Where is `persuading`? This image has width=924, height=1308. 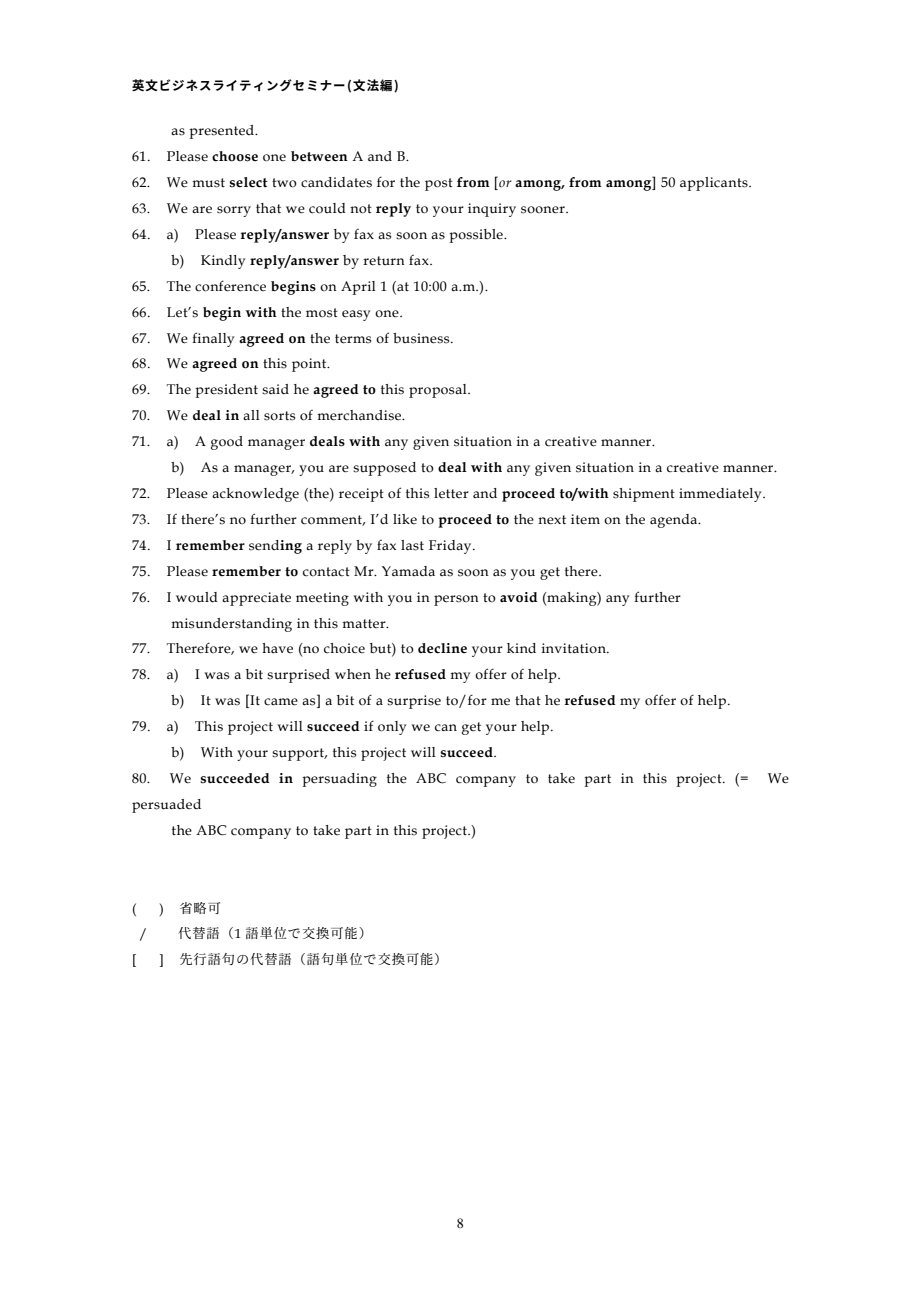
persuading is located at coordinates (339, 780).
